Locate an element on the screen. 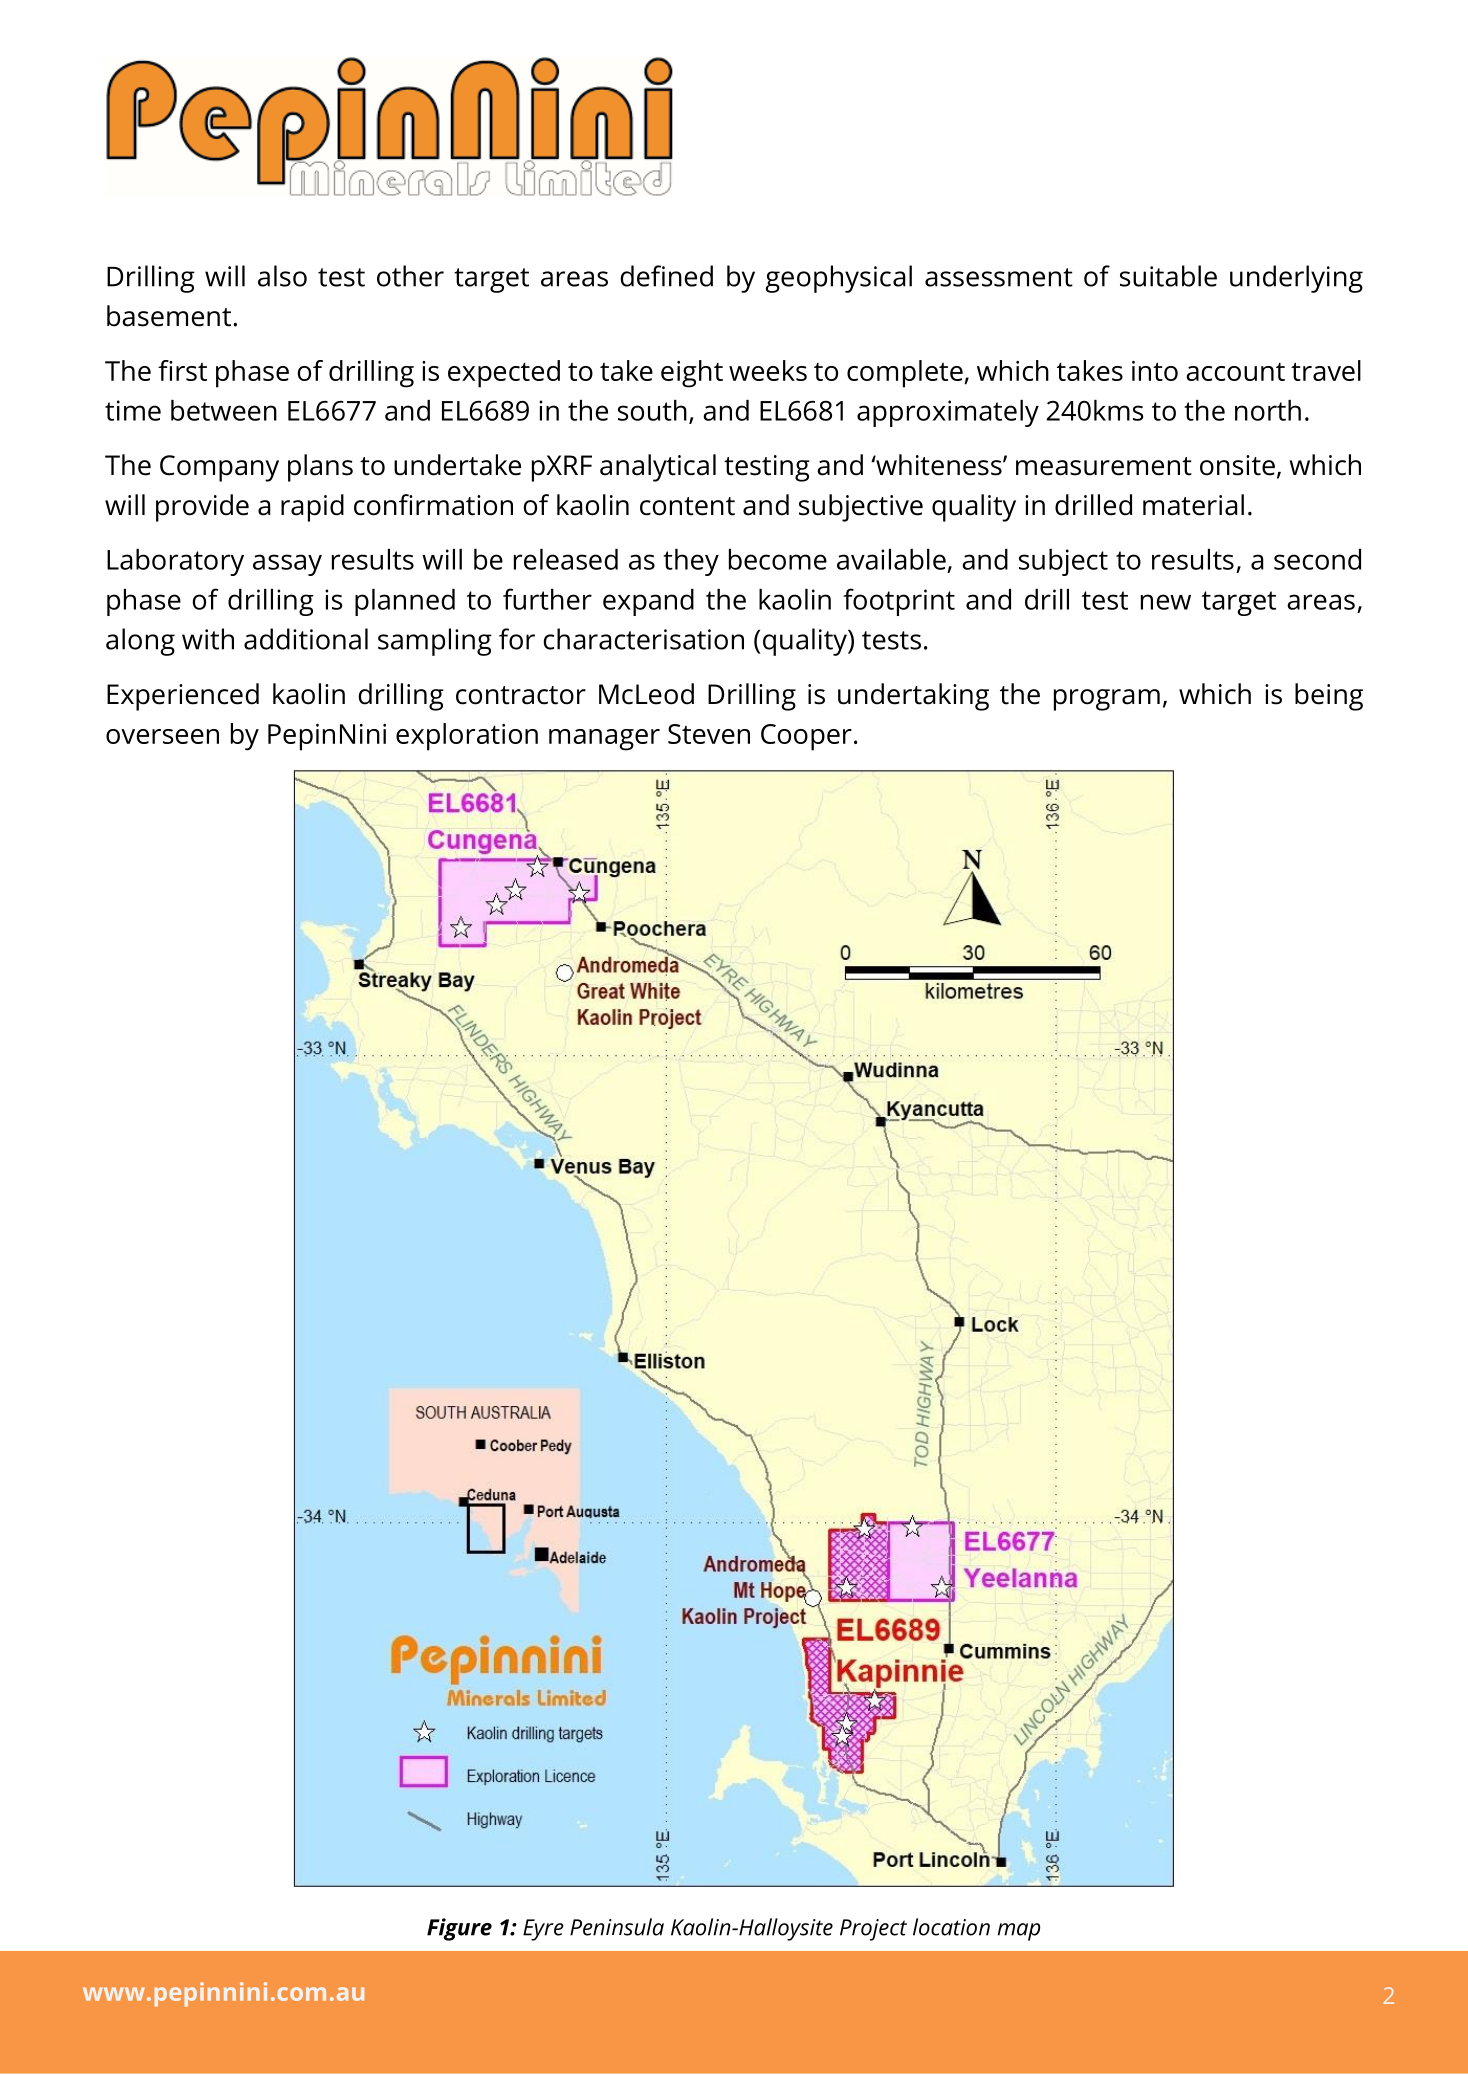 The image size is (1468, 2075). also is located at coordinates (282, 276).
